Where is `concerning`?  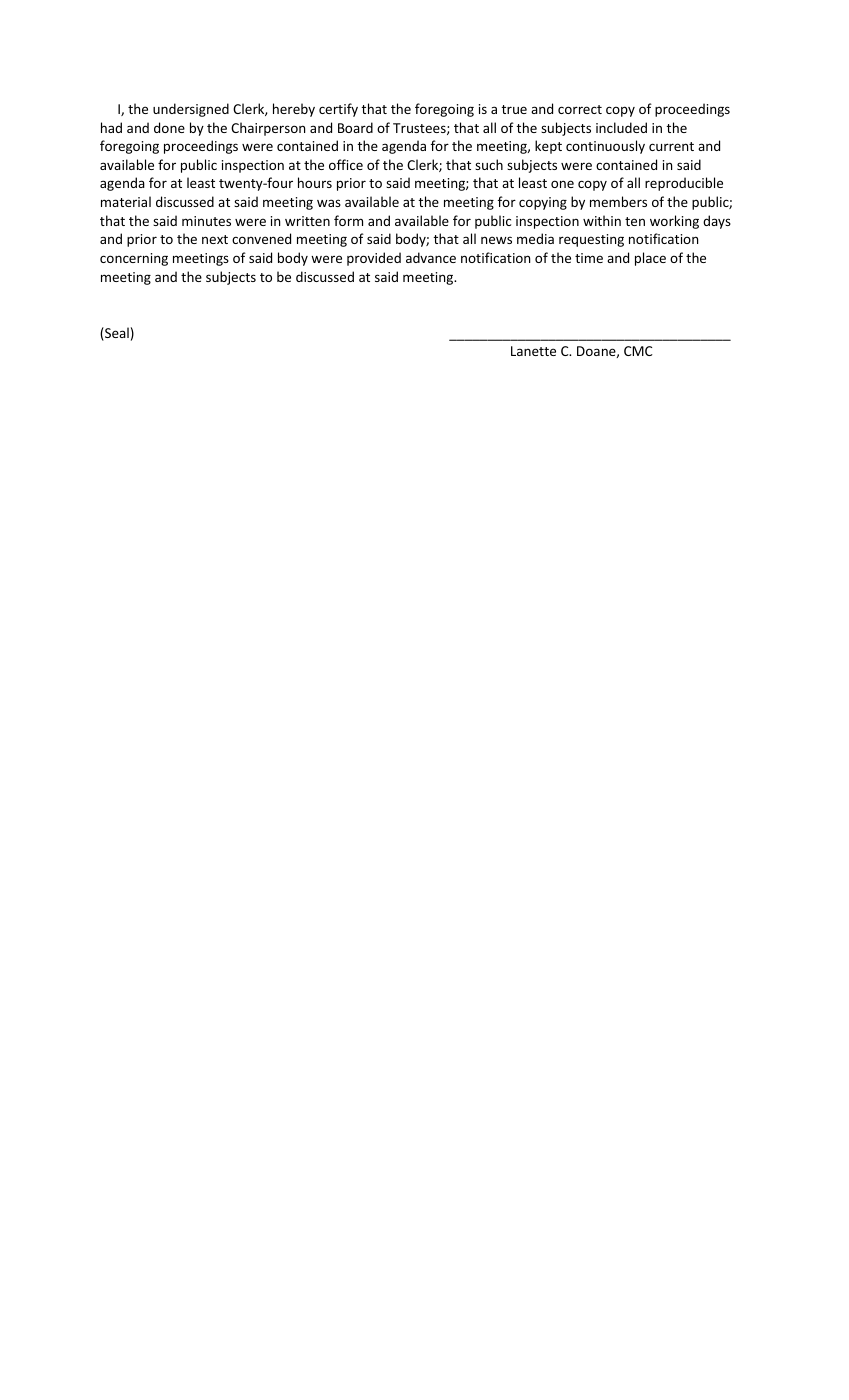 concerning is located at coordinates (134, 259).
